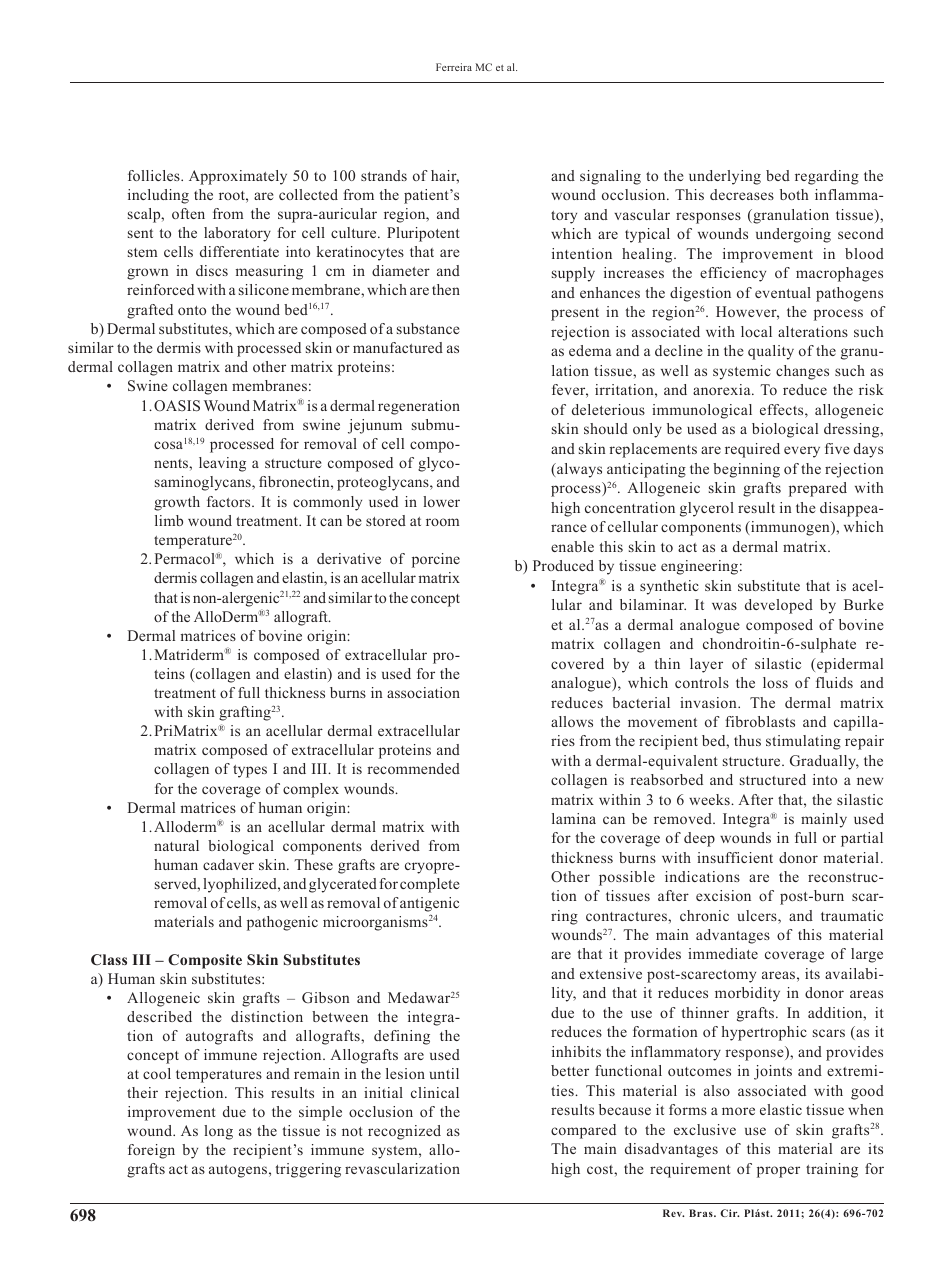 This image has height=1270, width=952. What do you see at coordinates (159, 1016) in the image?
I see `described` at bounding box center [159, 1016].
